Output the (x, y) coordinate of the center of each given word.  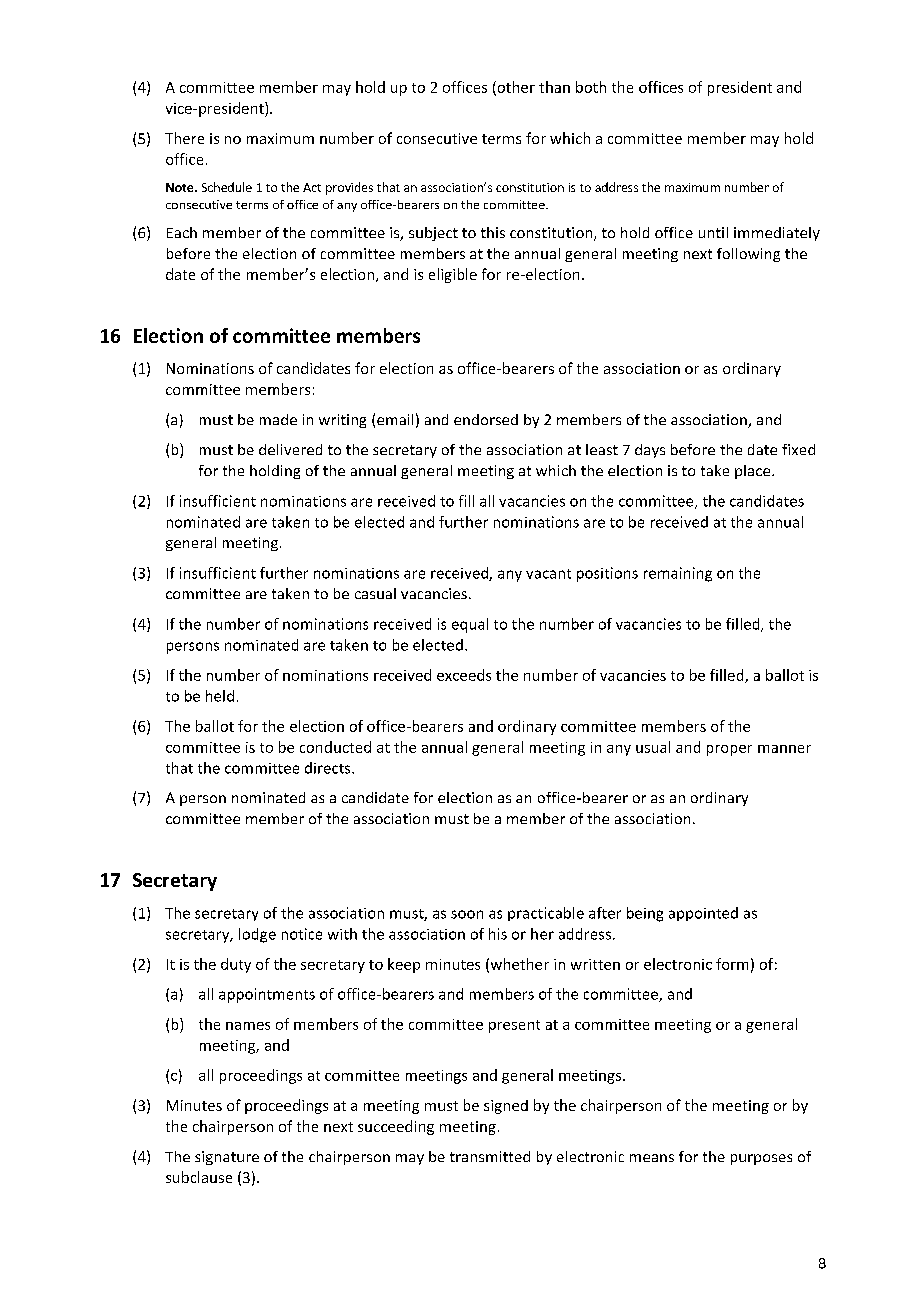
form (732, 964)
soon (467, 914)
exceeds (464, 675)
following (748, 255)
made (278, 419)
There (184, 138)
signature (227, 1158)
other (515, 88)
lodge (257, 935)
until (713, 232)
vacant (548, 574)
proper (729, 750)
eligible (453, 275)
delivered (290, 449)
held (220, 696)
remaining (678, 574)
